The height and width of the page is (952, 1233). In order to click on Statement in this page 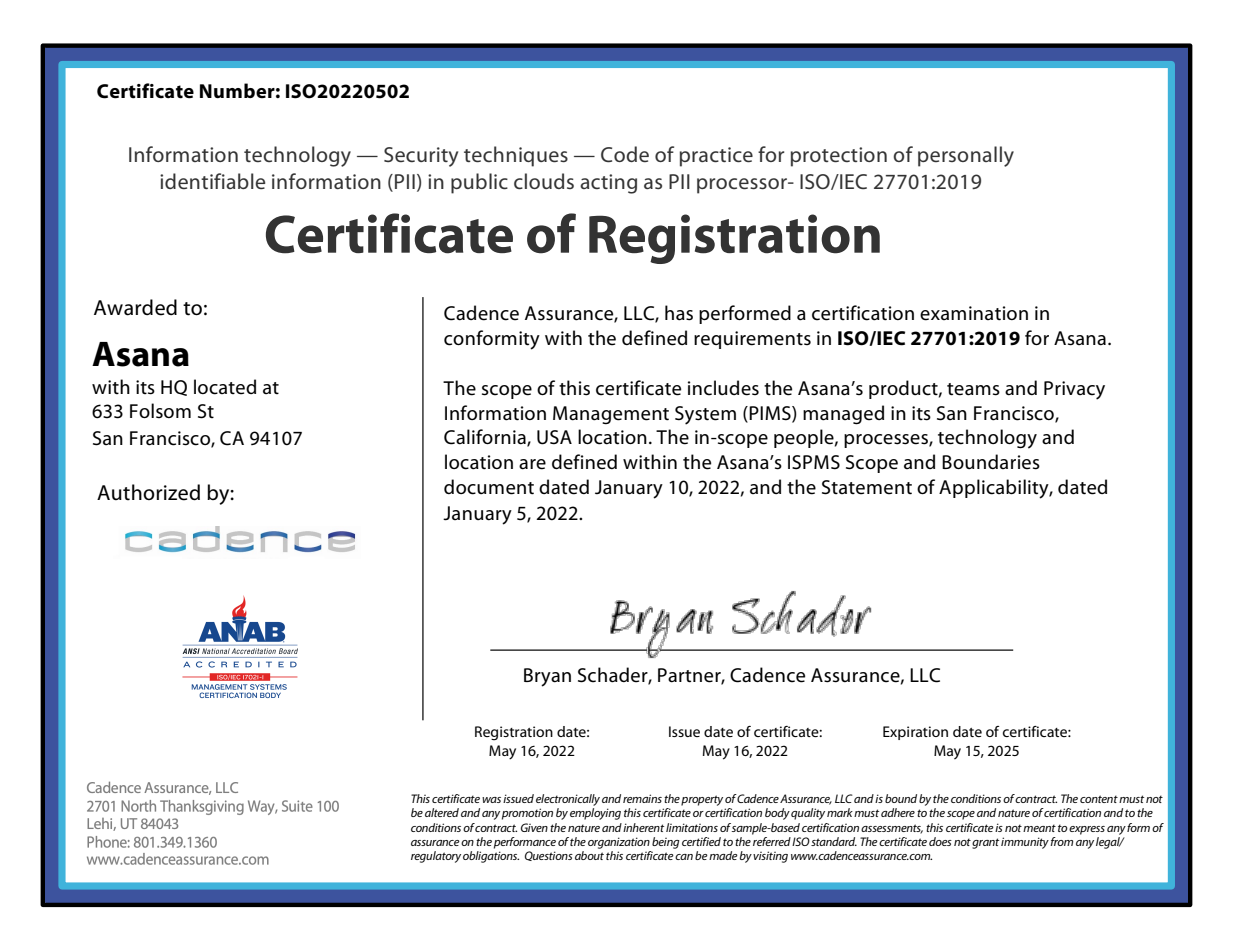, I will do `click(867, 487)`.
